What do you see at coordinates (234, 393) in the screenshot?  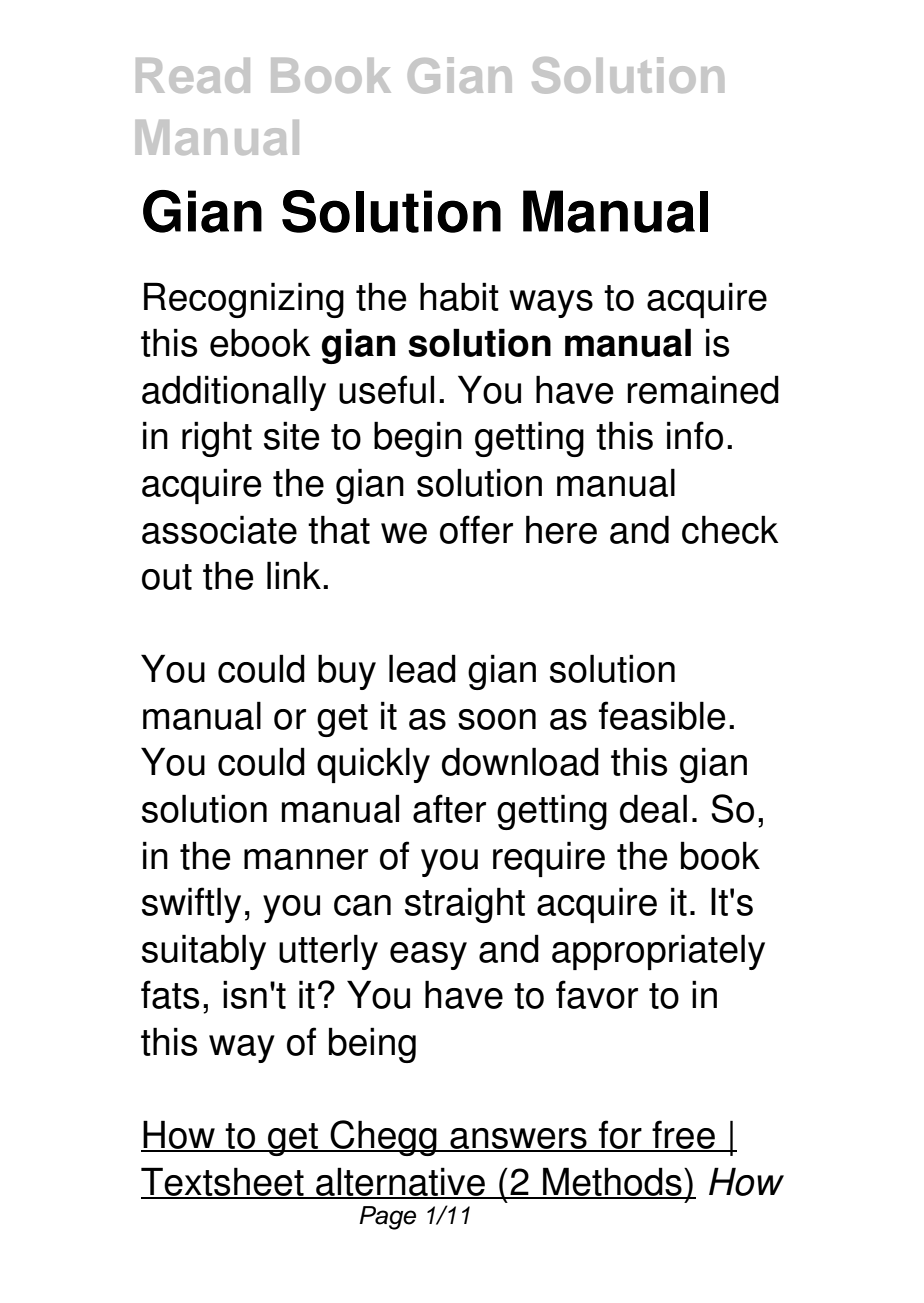 I see `additionally` at bounding box center [234, 393].
